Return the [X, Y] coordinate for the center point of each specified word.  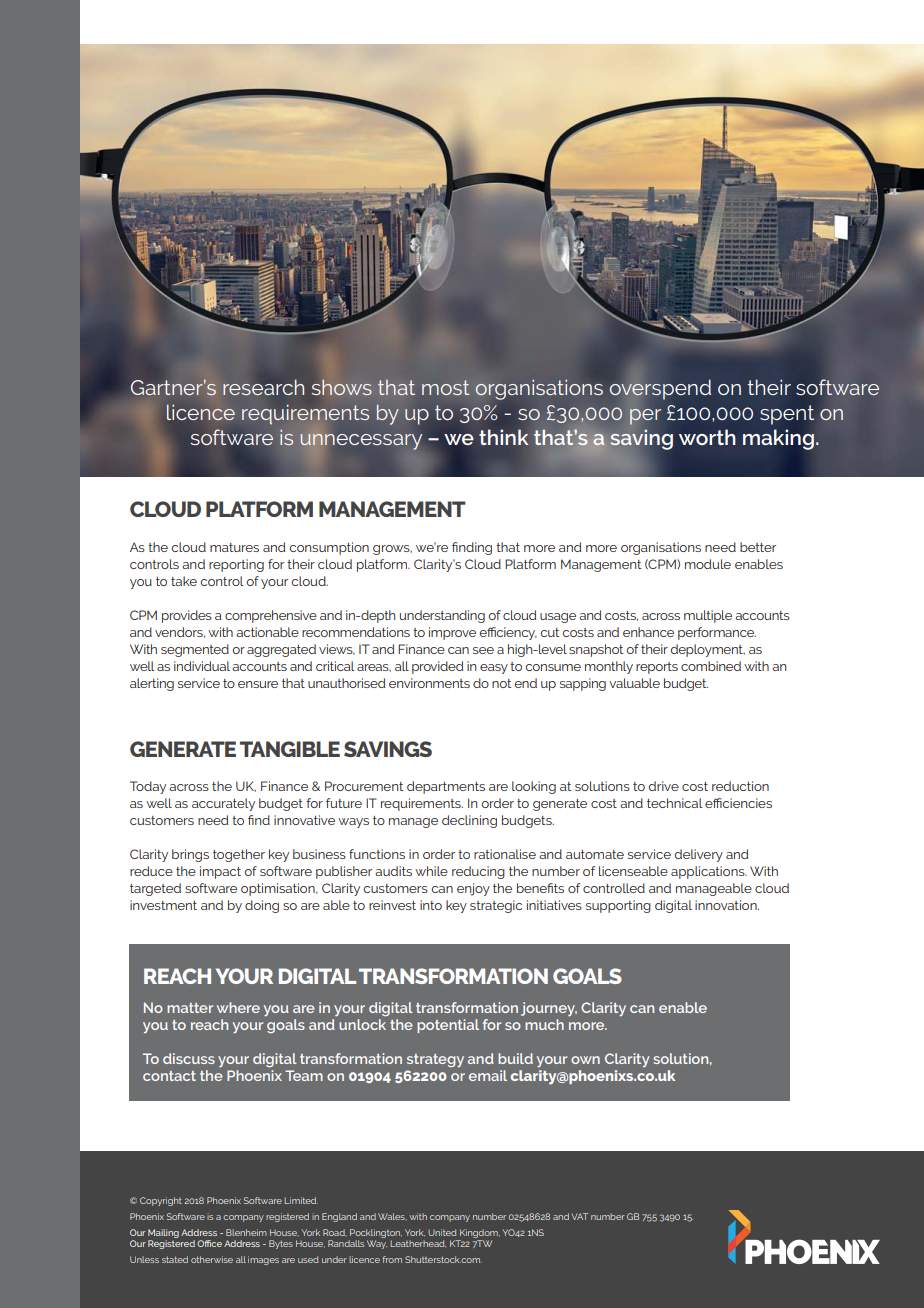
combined [711, 666]
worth [707, 437]
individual [202, 666]
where [238, 1007]
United [442, 1232]
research [263, 387]
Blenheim [246, 1232]
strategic [496, 906]
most [446, 387]
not [501, 683]
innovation [727, 905]
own [585, 1060]
